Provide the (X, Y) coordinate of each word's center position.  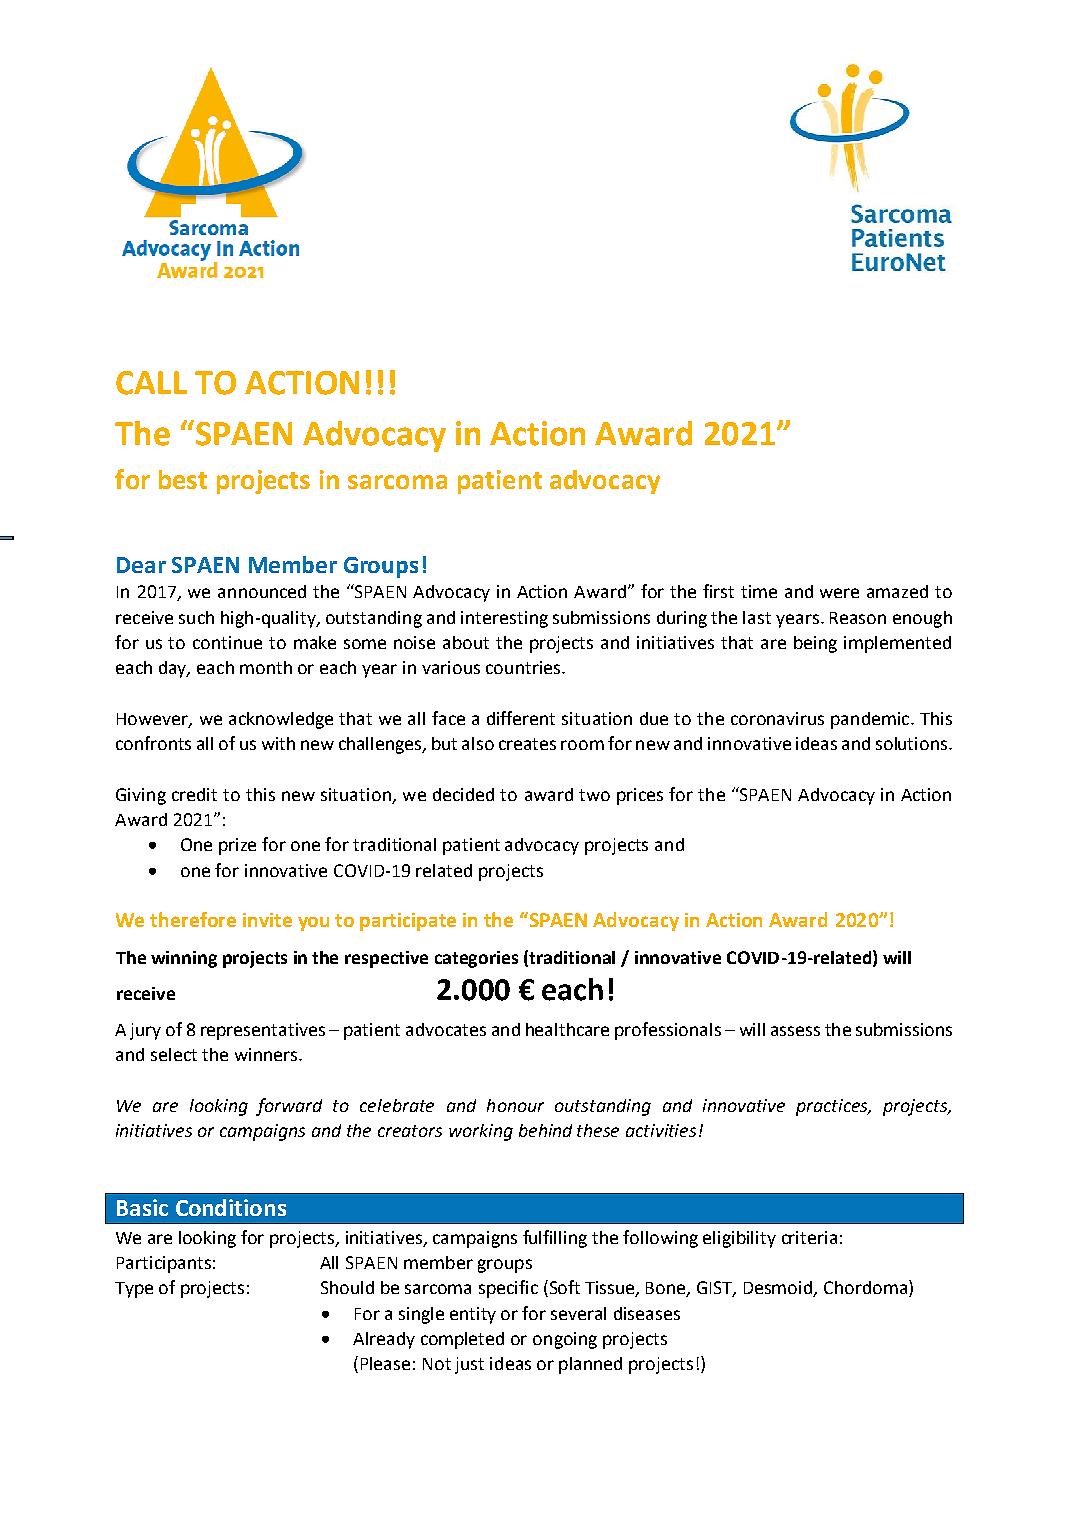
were (839, 593)
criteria (809, 1237)
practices (833, 1107)
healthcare (567, 1029)
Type (134, 1290)
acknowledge (281, 720)
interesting (504, 619)
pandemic (871, 720)
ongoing (565, 1340)
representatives (263, 1031)
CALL (151, 383)
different (521, 718)
